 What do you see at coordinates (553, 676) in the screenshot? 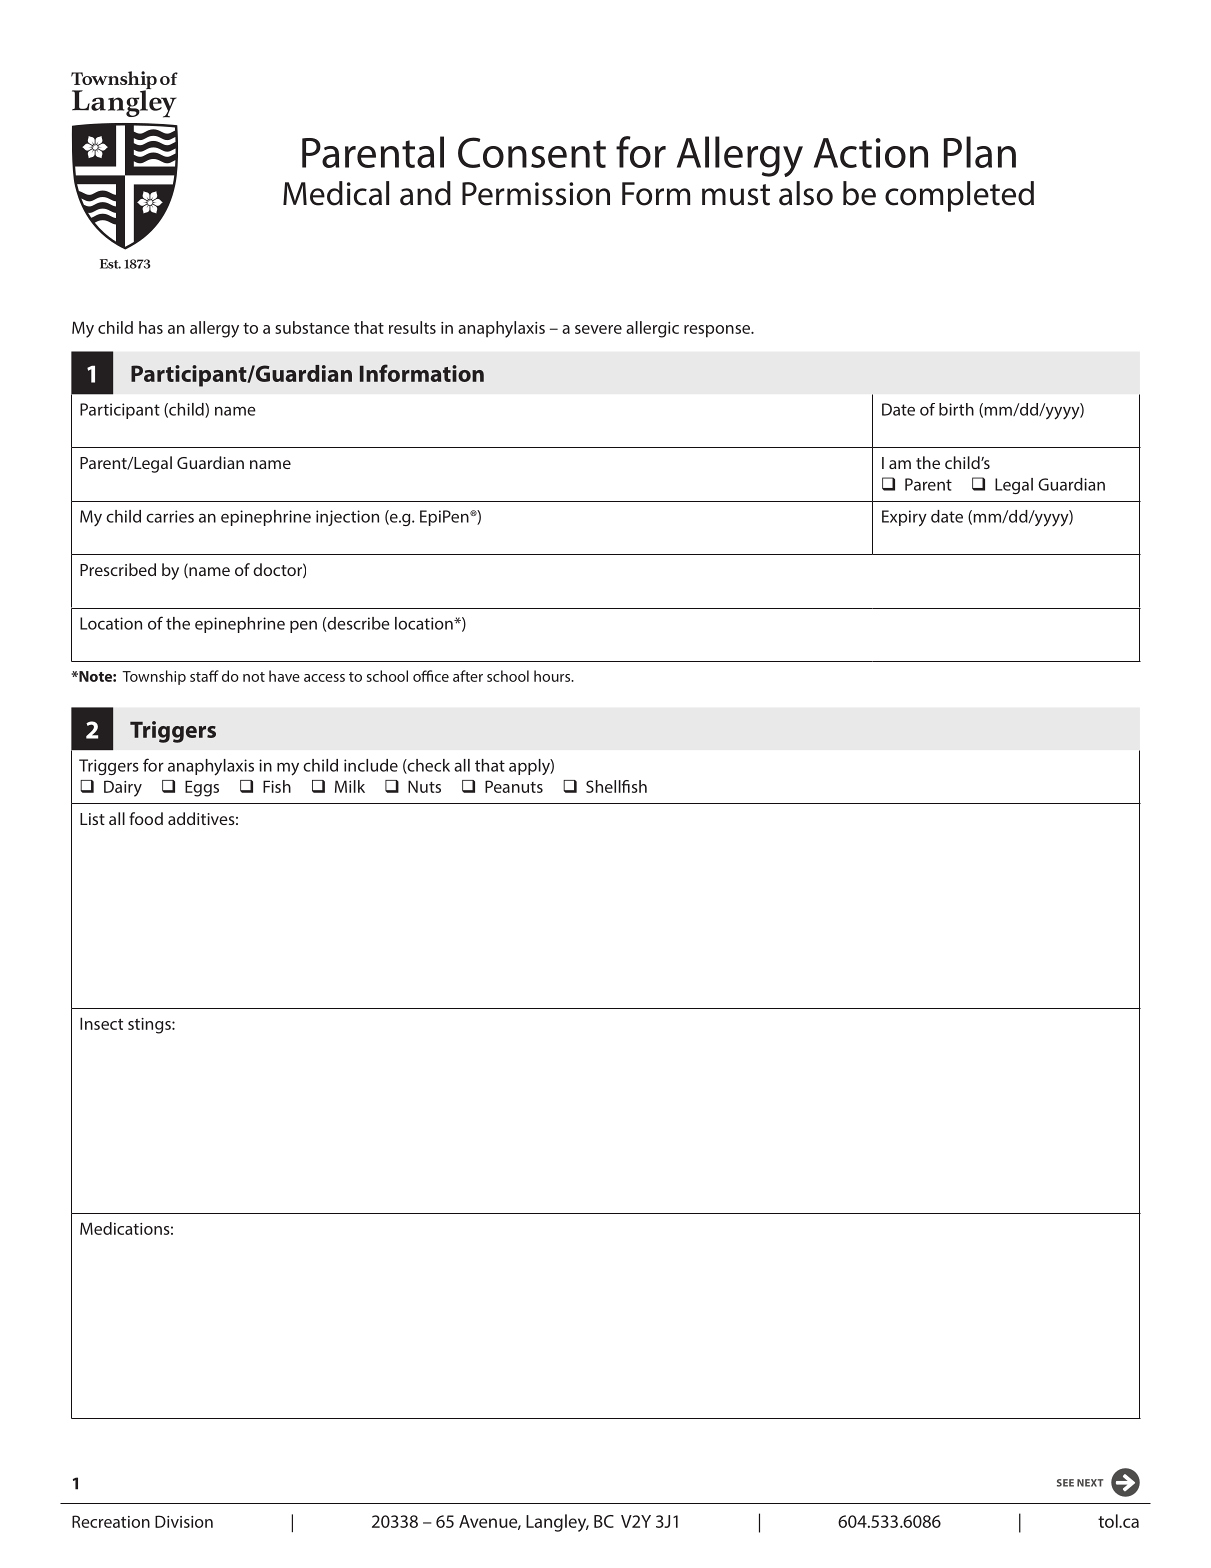
I see `hours` at bounding box center [553, 676].
